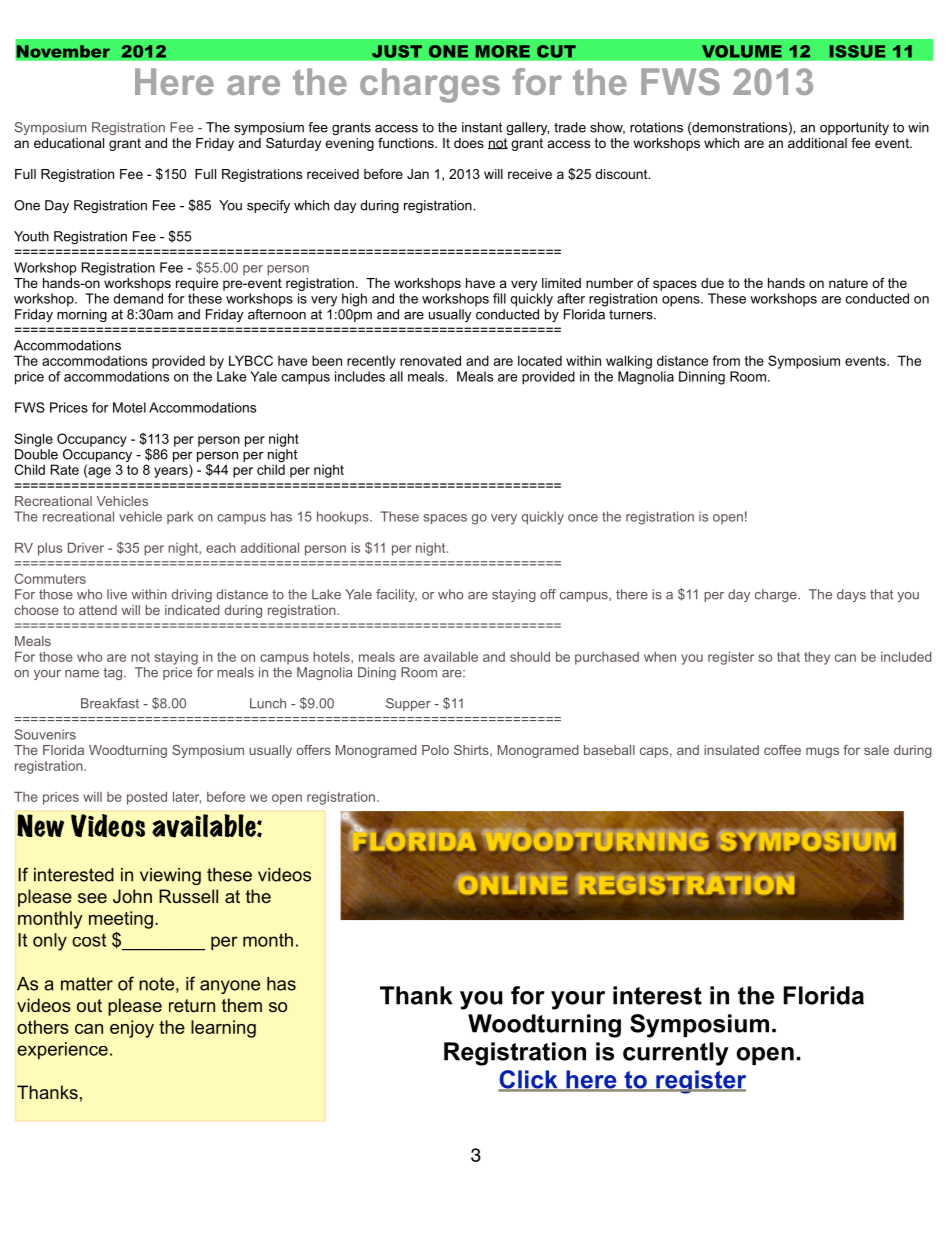  Describe the element at coordinates (726, 360) in the image. I see `from` at that location.
